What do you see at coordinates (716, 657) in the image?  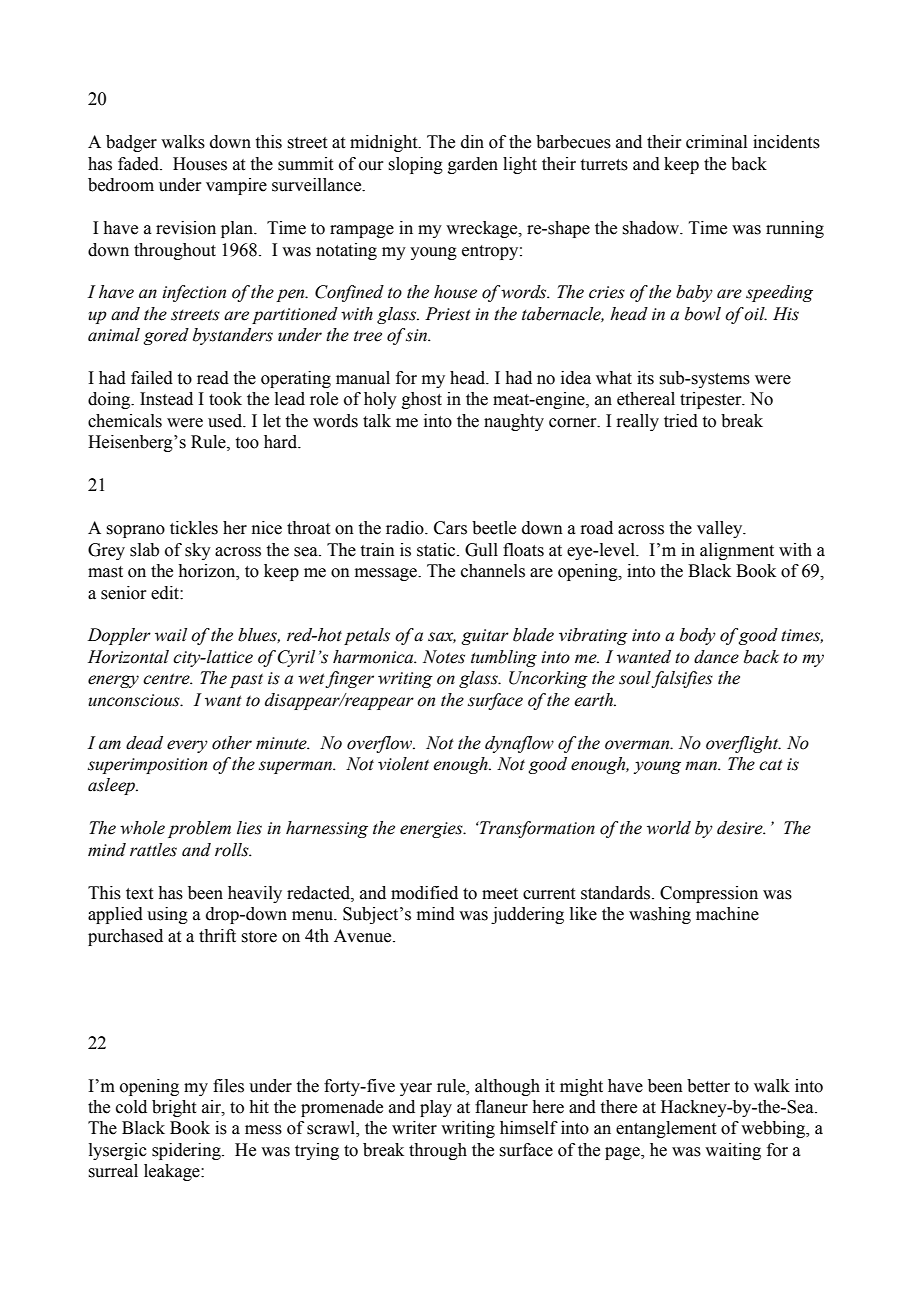 I see `dance` at bounding box center [716, 657].
